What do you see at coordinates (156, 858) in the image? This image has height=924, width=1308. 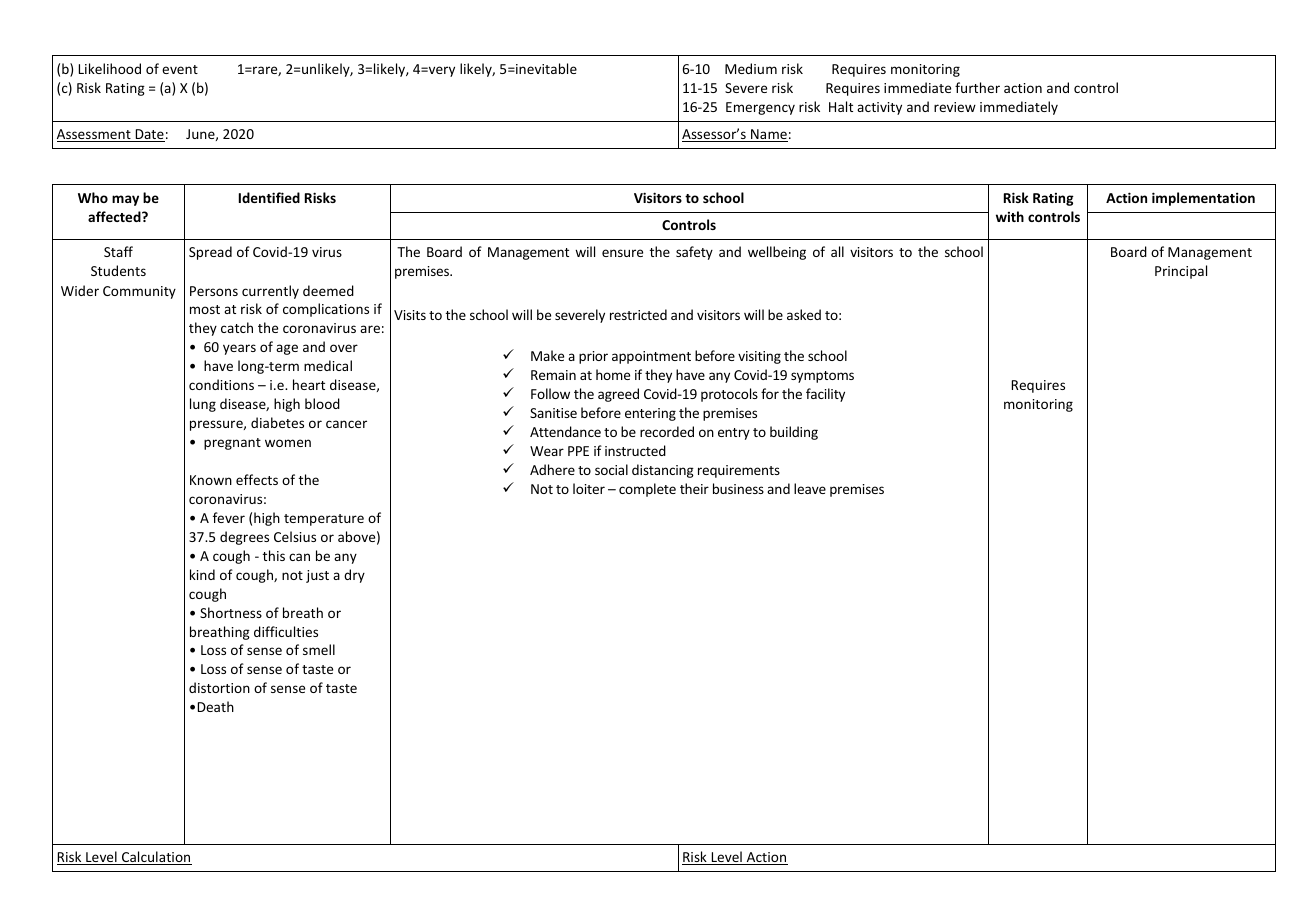 I see `Calculation` at bounding box center [156, 858].
